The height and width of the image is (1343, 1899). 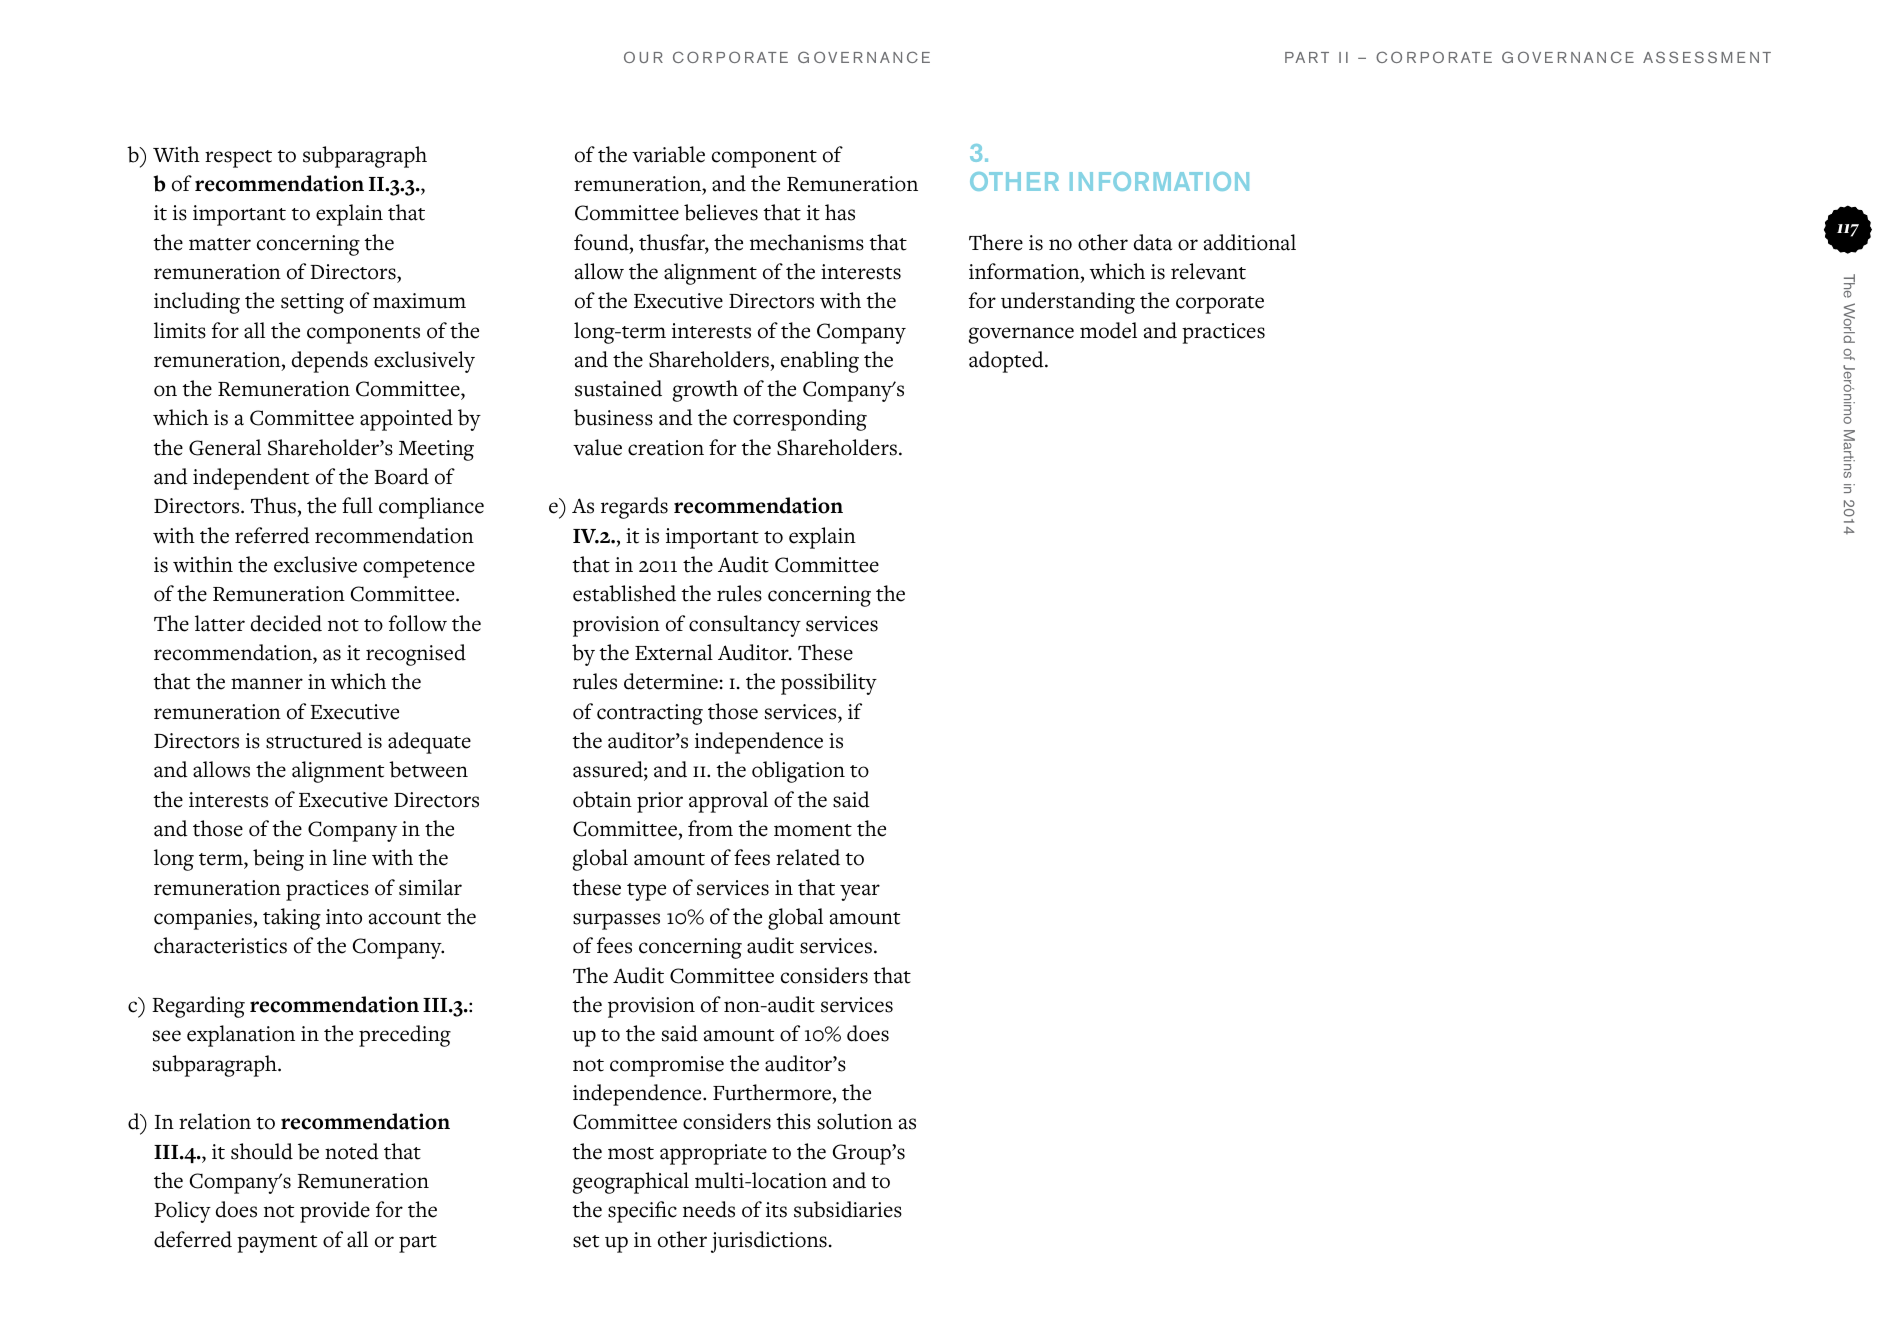 I want to click on adopted, so click(x=1007, y=362).
